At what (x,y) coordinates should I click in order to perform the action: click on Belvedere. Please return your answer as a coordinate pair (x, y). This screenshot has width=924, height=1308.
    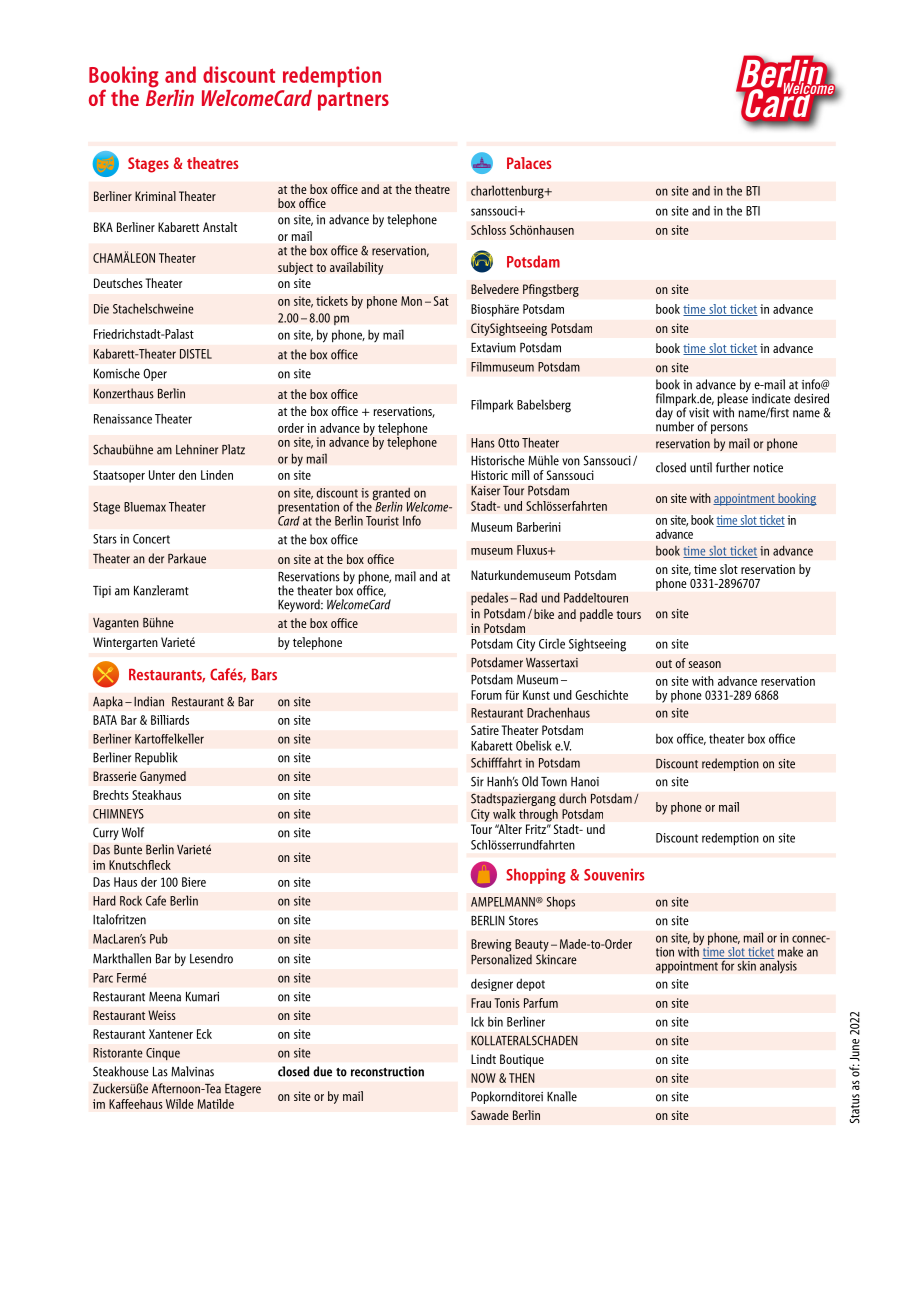
    Looking at the image, I should click on (495, 289).
